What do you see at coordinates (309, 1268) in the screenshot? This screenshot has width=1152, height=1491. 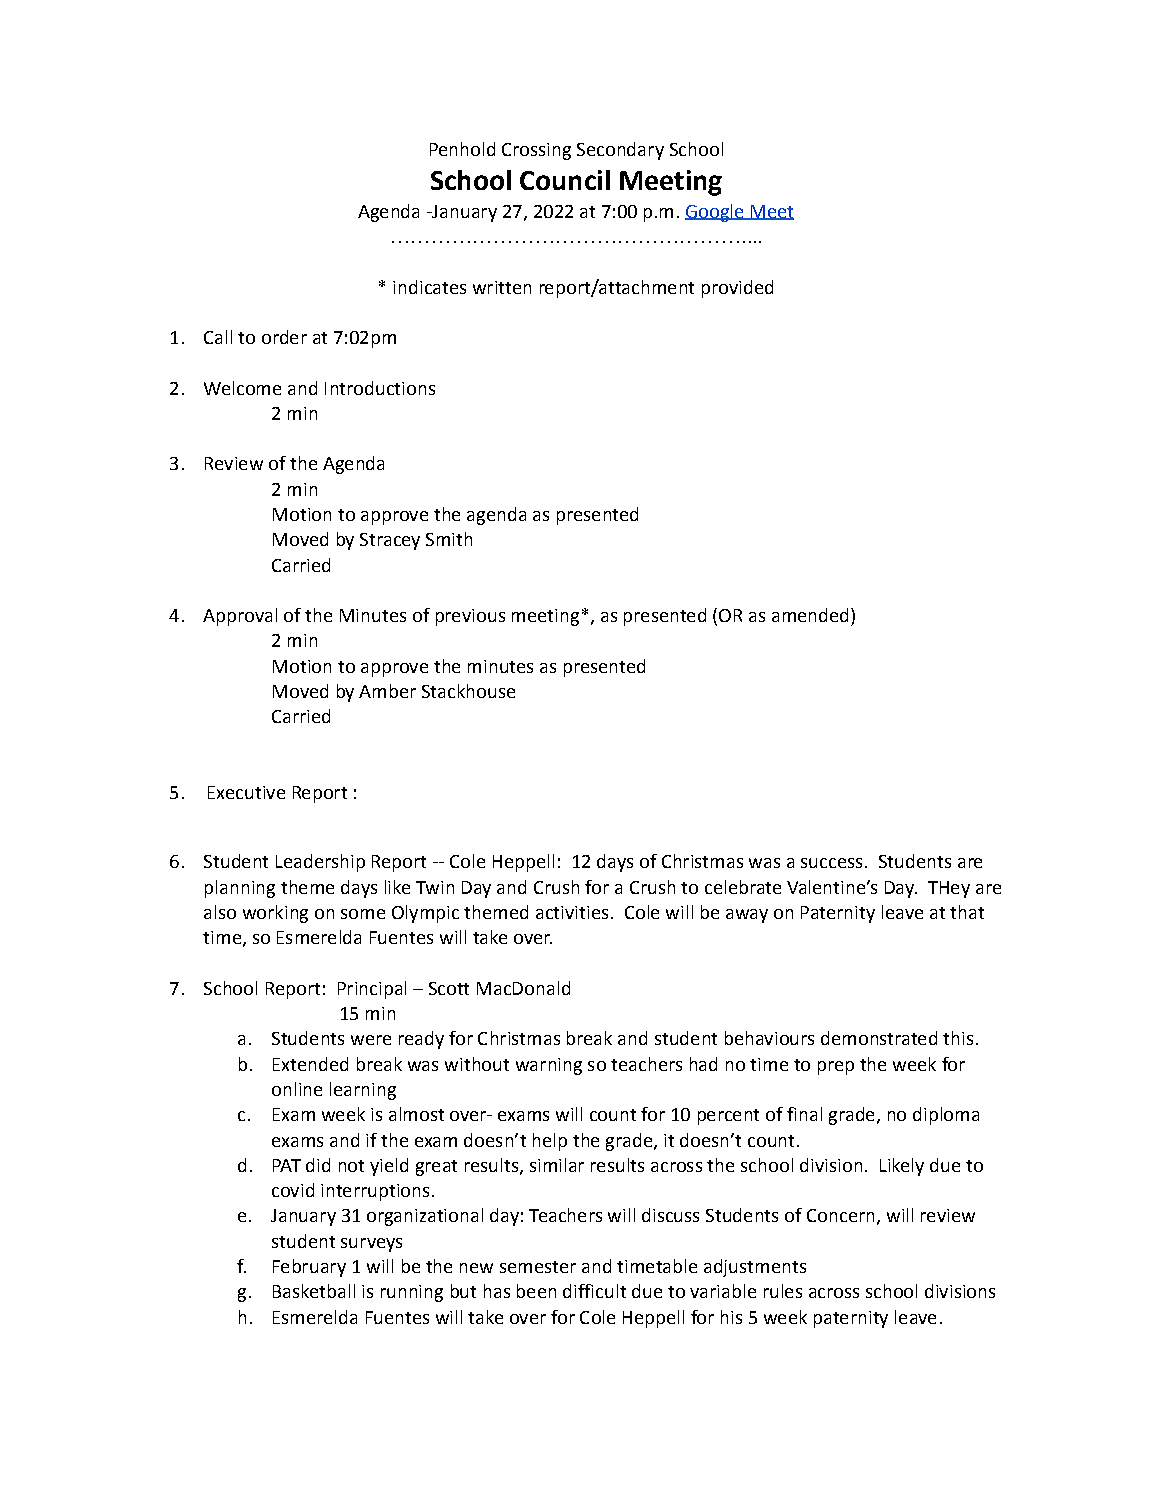 I see `February` at bounding box center [309, 1268].
